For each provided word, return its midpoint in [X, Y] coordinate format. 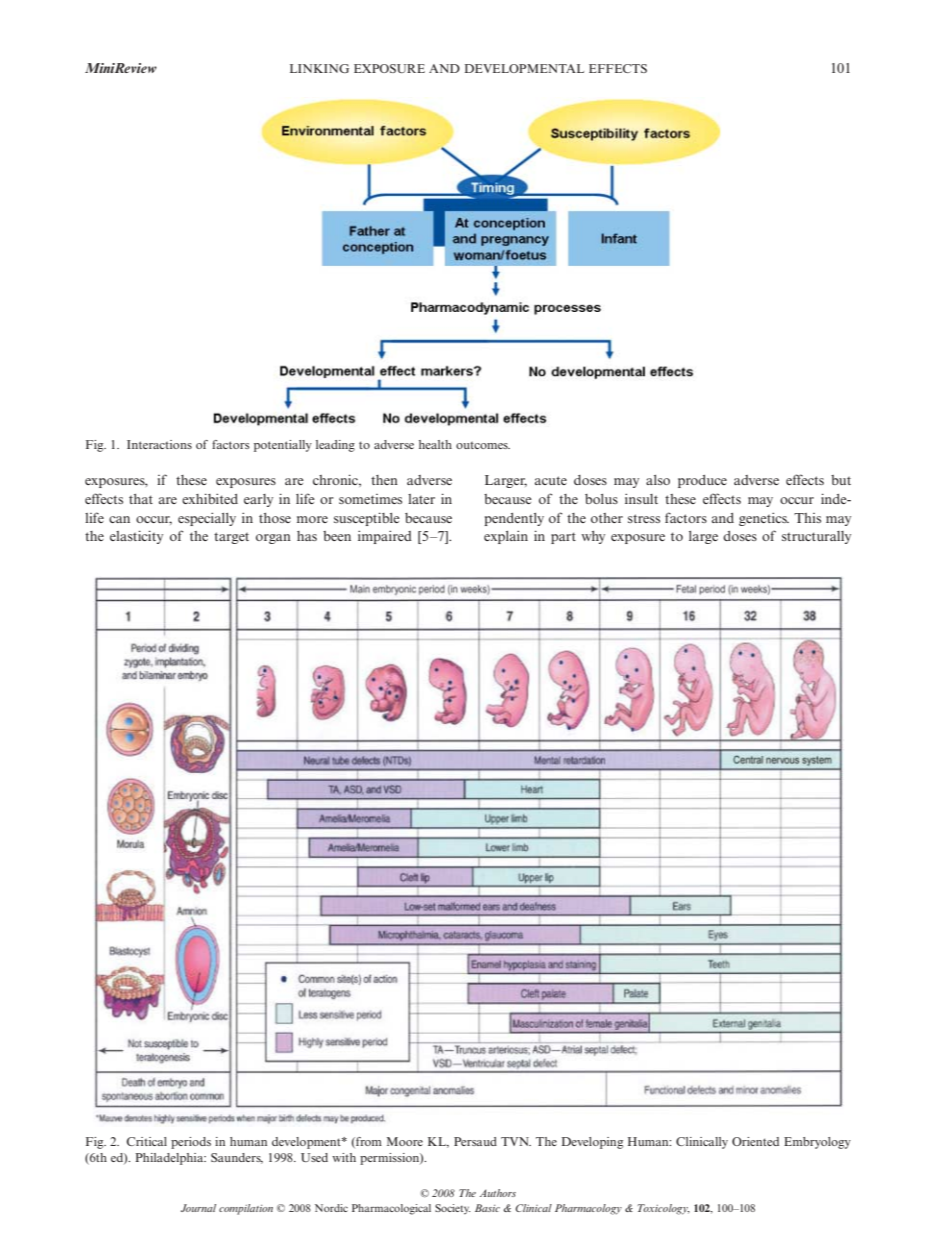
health [435, 444]
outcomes [483, 445]
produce [702, 481]
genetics [764, 519]
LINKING [319, 68]
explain [506, 537]
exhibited [210, 498]
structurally [816, 537]
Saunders [237, 1158]
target [231, 538]
